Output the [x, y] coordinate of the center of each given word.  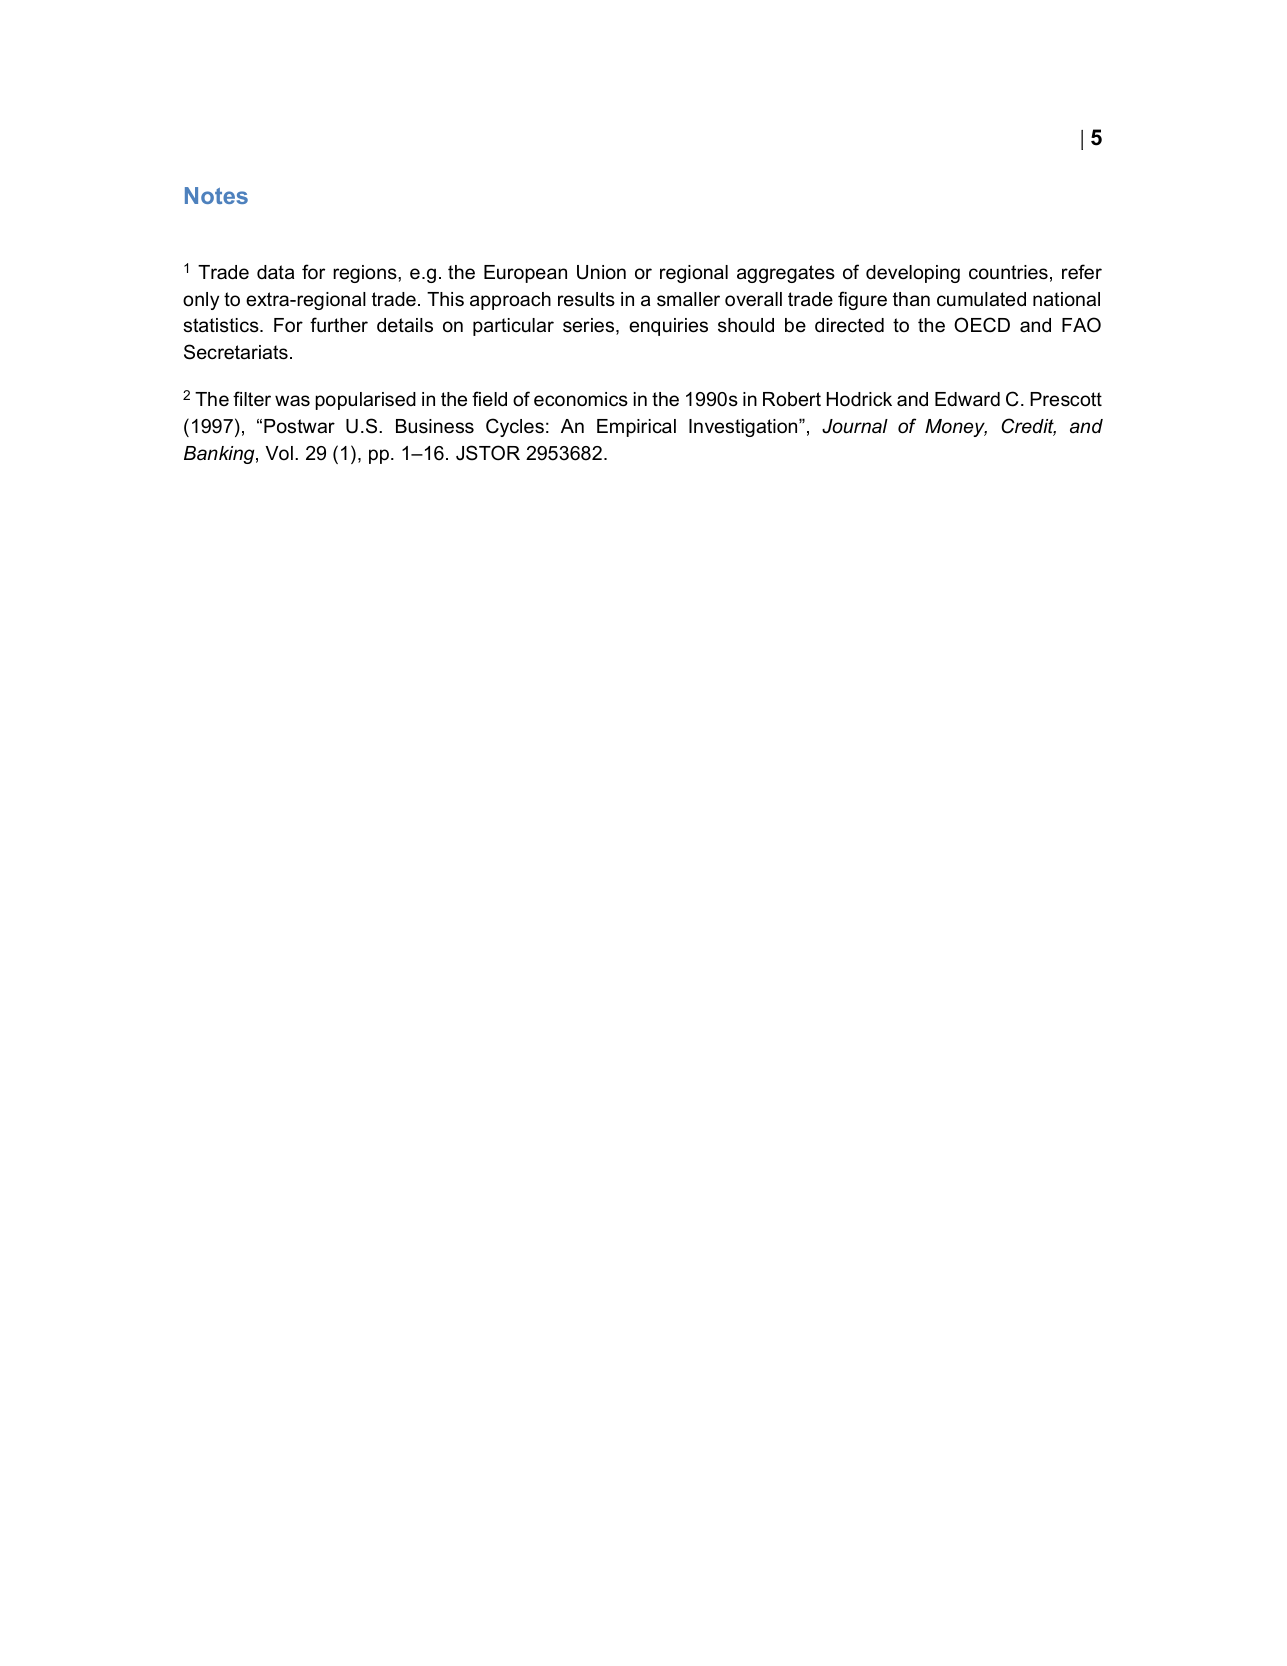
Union [601, 272]
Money [956, 428]
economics [581, 399]
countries [1008, 272]
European [525, 274]
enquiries [668, 327]
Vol [279, 453]
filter [252, 398]
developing [913, 274]
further [339, 325]
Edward [967, 399]
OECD [982, 325]
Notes [216, 195]
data [275, 272]
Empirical [636, 428]
